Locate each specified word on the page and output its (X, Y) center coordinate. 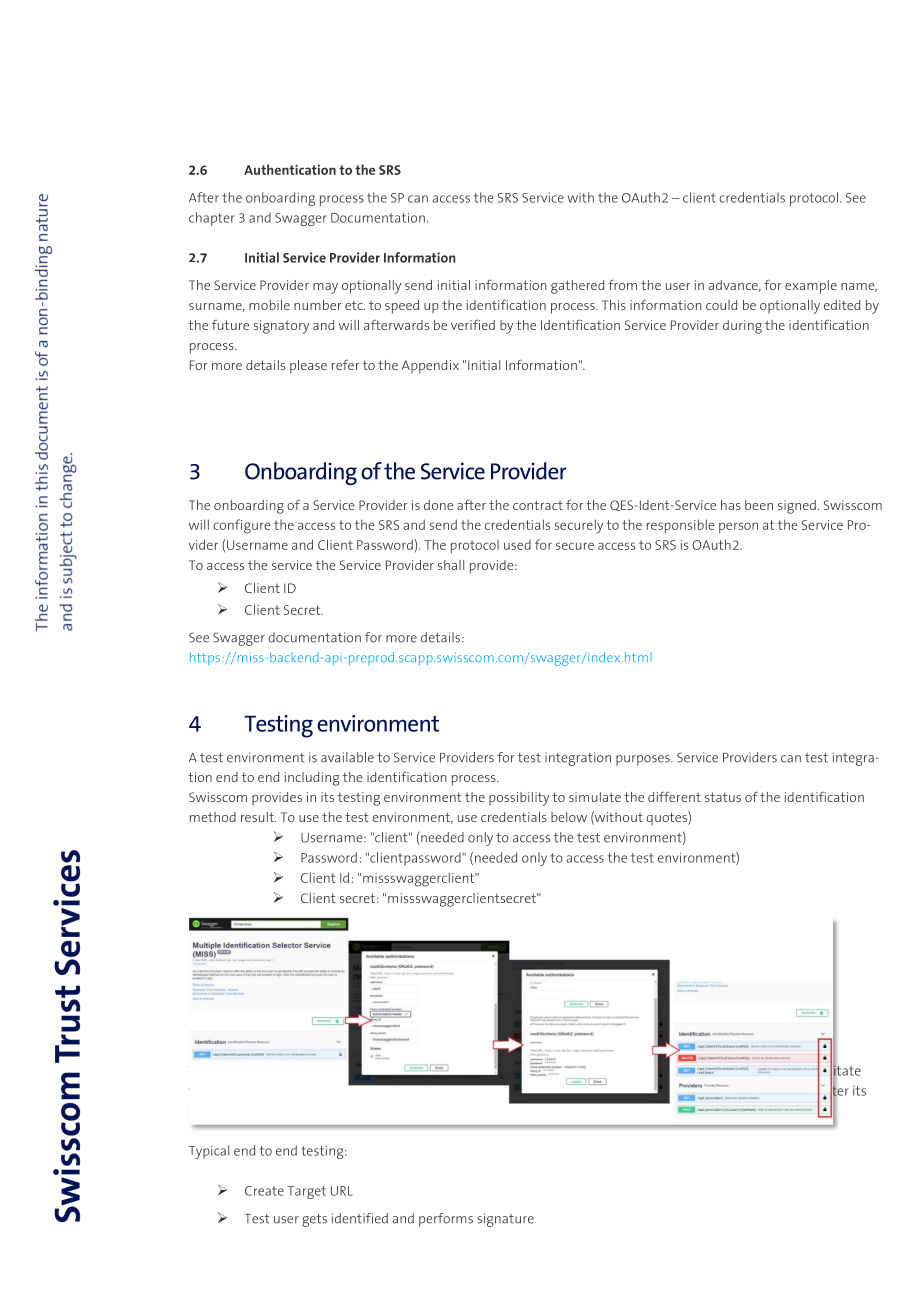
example (811, 287)
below (569, 817)
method (213, 817)
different (674, 796)
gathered (577, 287)
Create (264, 1191)
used (517, 545)
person (738, 527)
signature (505, 1220)
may (325, 288)
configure (242, 526)
